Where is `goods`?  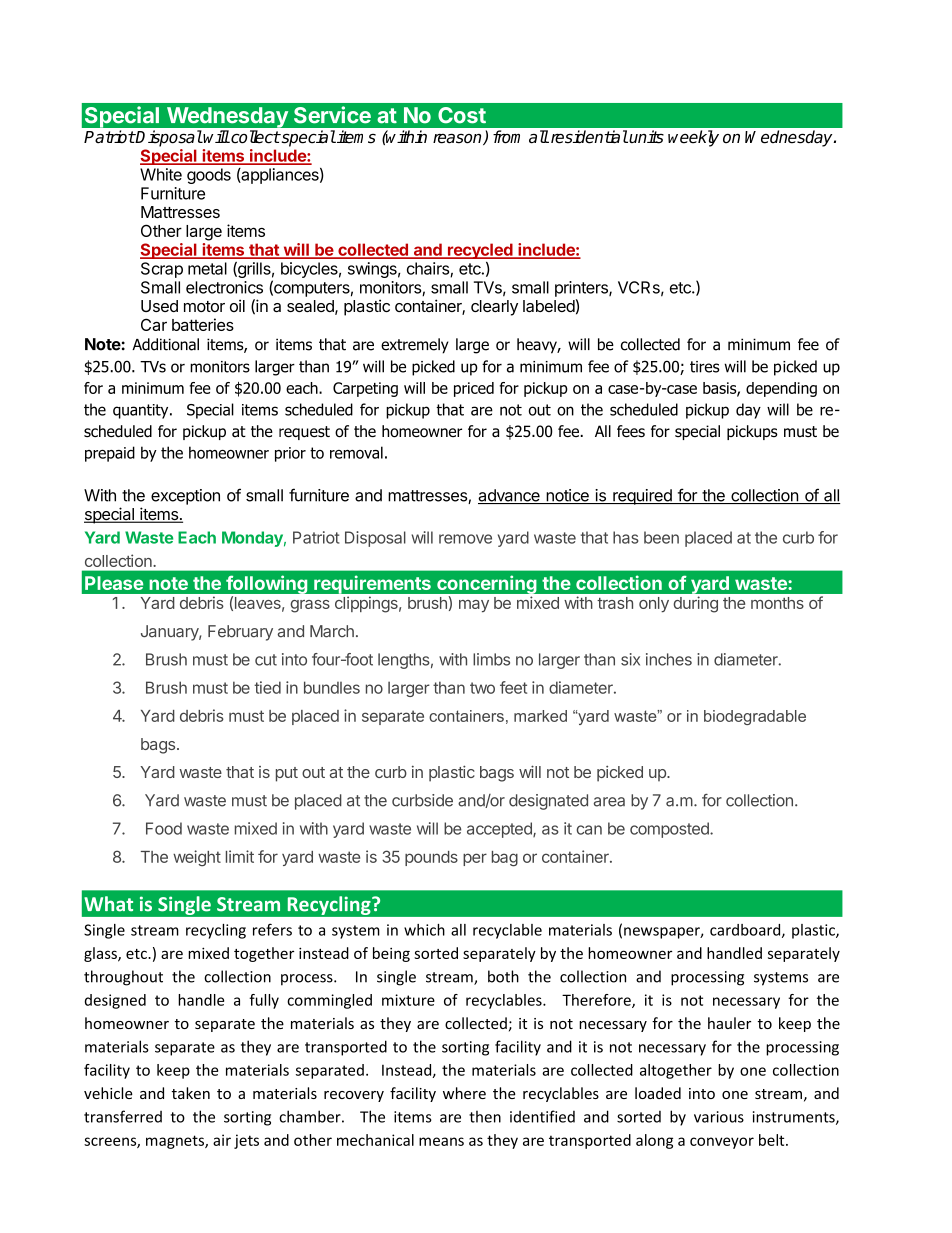
goods is located at coordinates (209, 176).
